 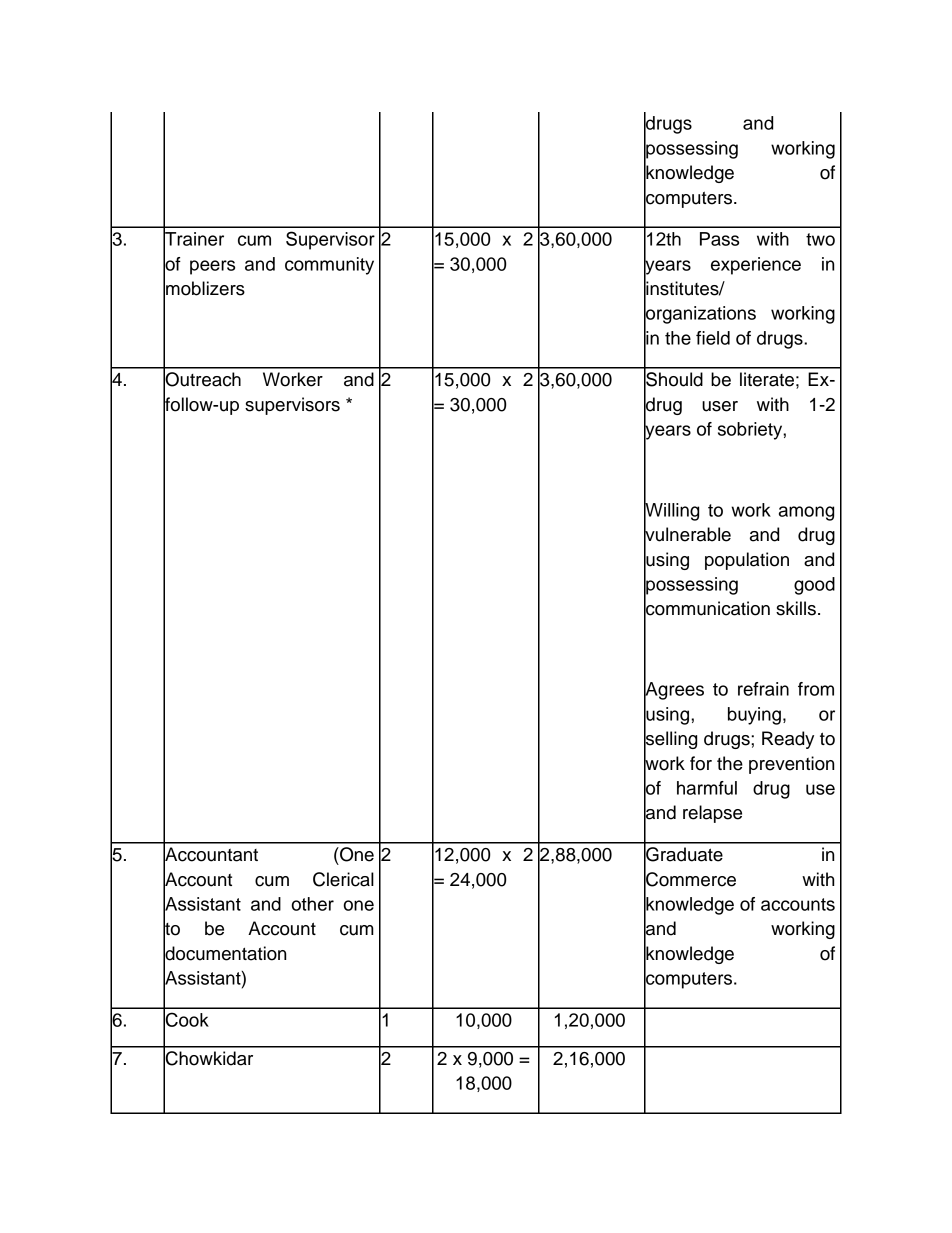 What do you see at coordinates (712, 814) in the image?
I see `relapse` at bounding box center [712, 814].
